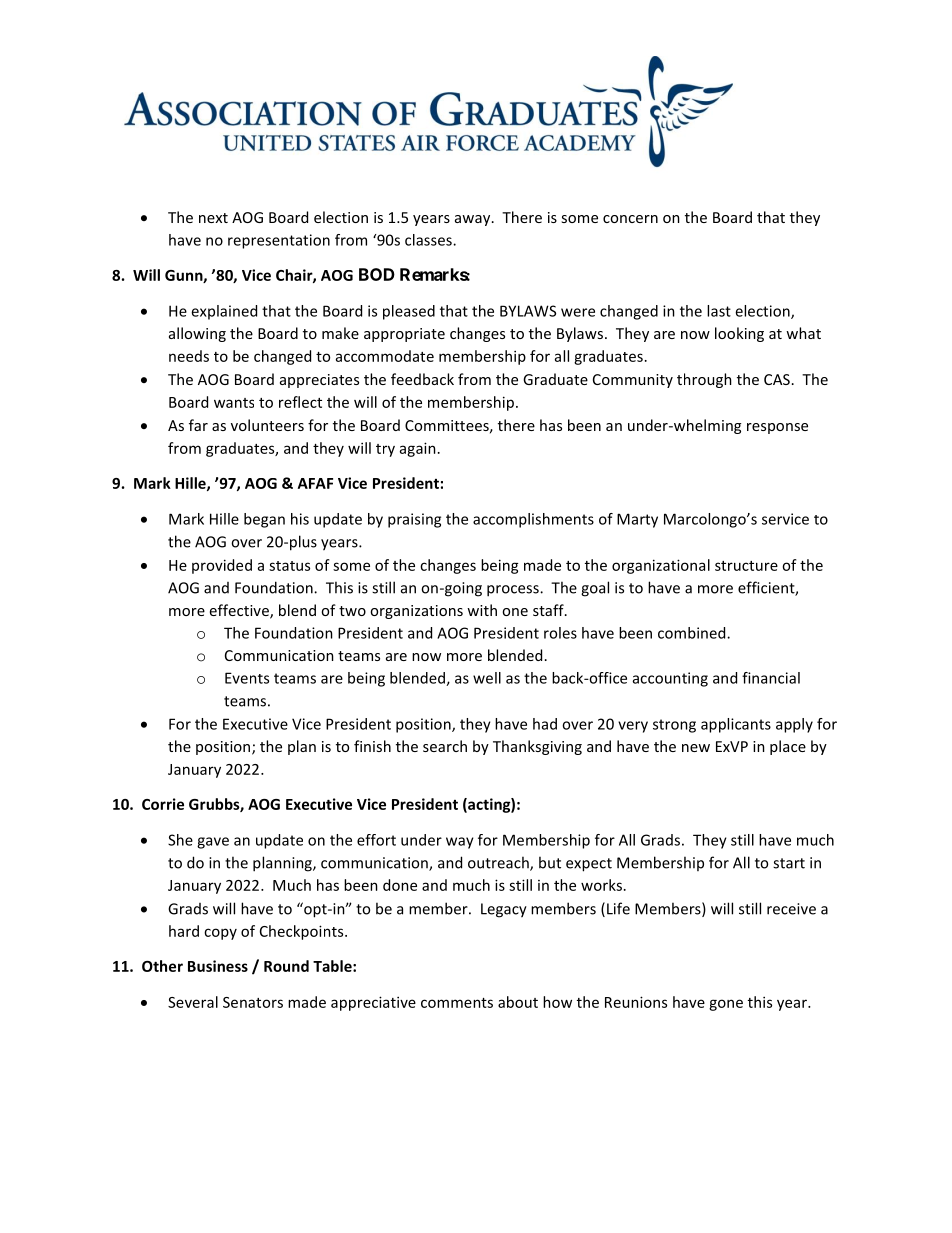 This screenshot has width=952, height=1233. What do you see at coordinates (267, 425) in the screenshot?
I see `volunteers` at bounding box center [267, 425].
